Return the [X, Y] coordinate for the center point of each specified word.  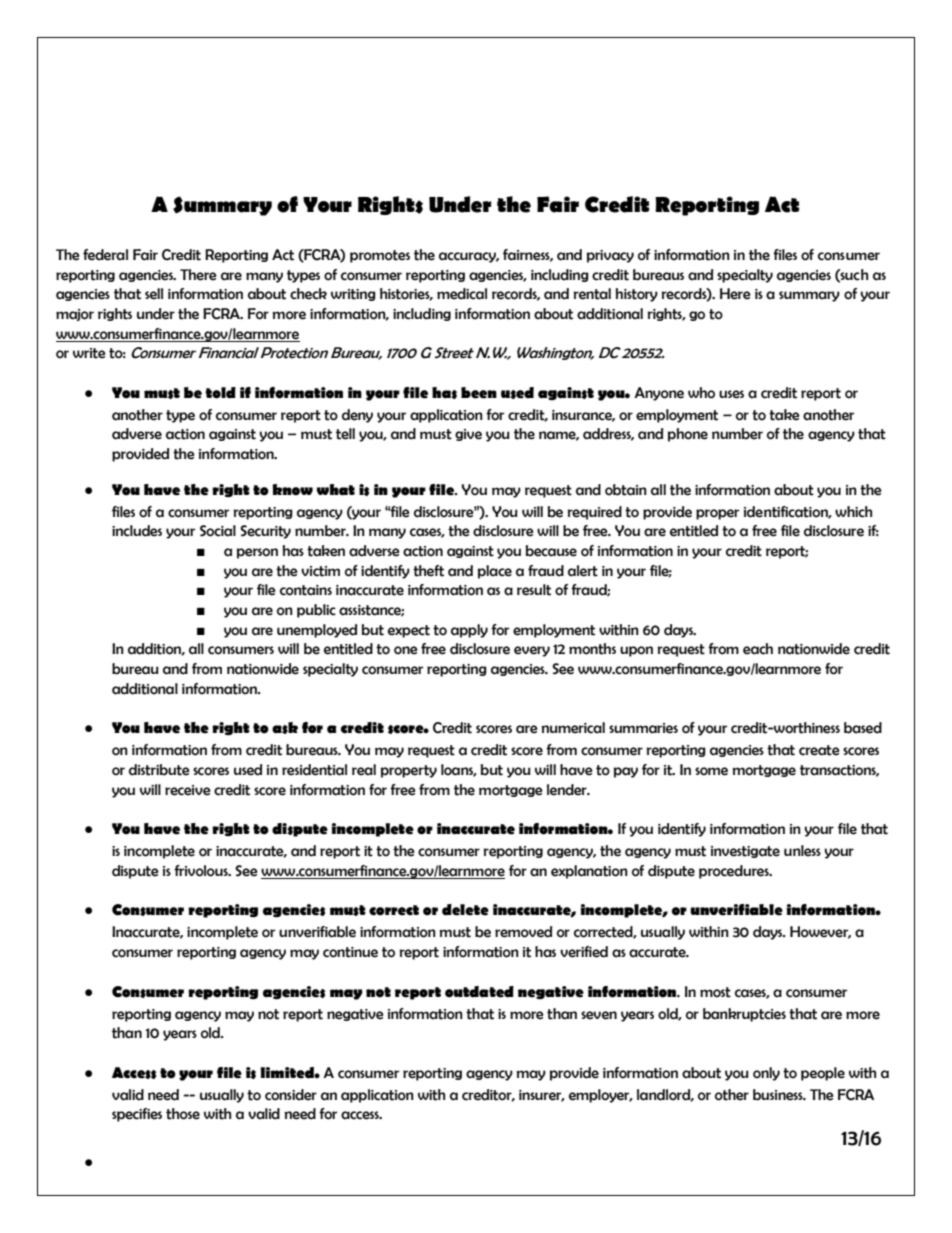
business [779, 1095]
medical [462, 294]
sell [154, 294]
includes [137, 531]
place [495, 572]
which [853, 512]
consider [291, 1095]
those [183, 1114]
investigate [745, 852]
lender [568, 790]
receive [188, 790]
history [636, 295]
